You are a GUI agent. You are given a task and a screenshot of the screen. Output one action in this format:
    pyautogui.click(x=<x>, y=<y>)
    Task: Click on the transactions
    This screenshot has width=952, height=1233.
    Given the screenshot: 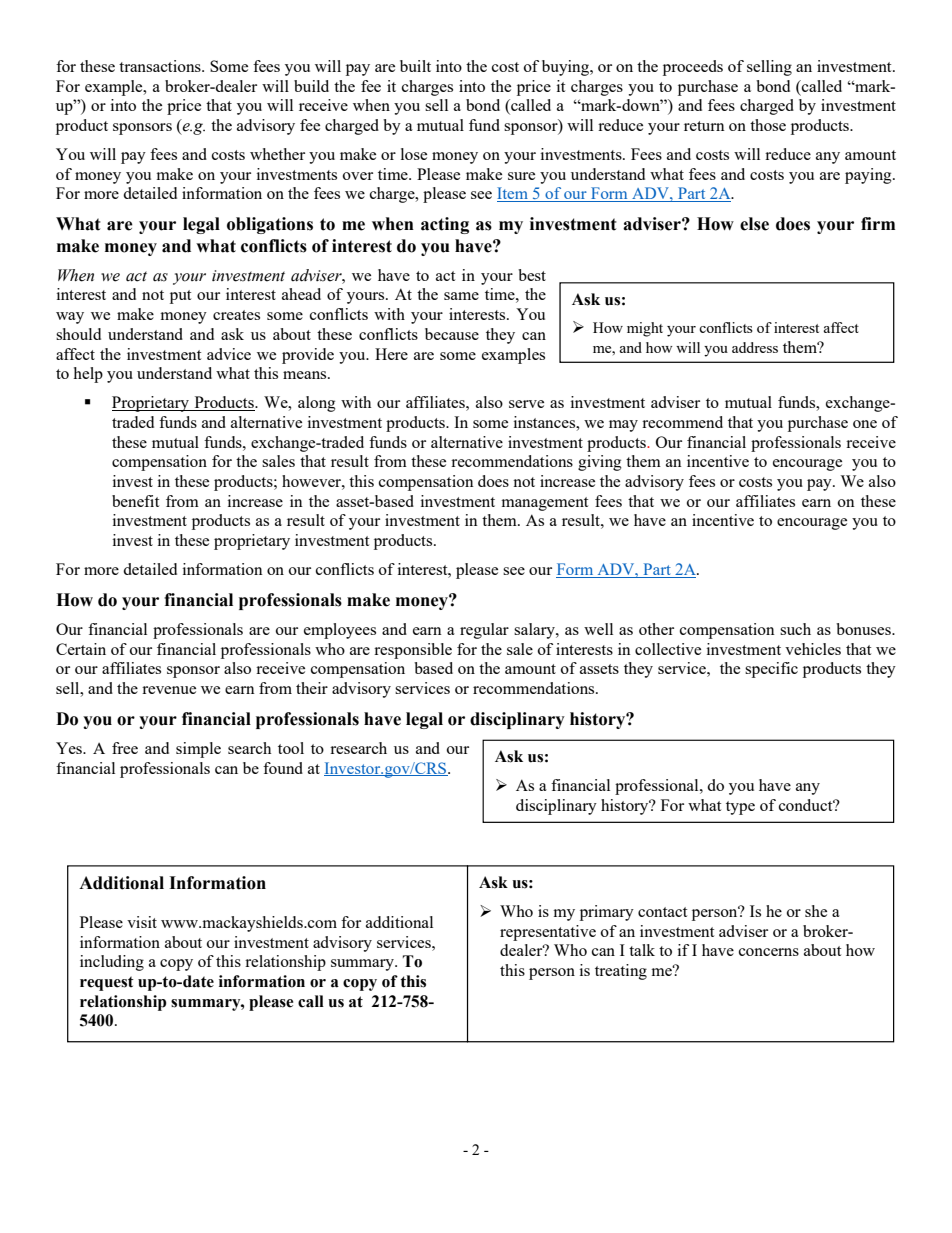 What is the action you would take?
    pyautogui.click(x=161, y=66)
